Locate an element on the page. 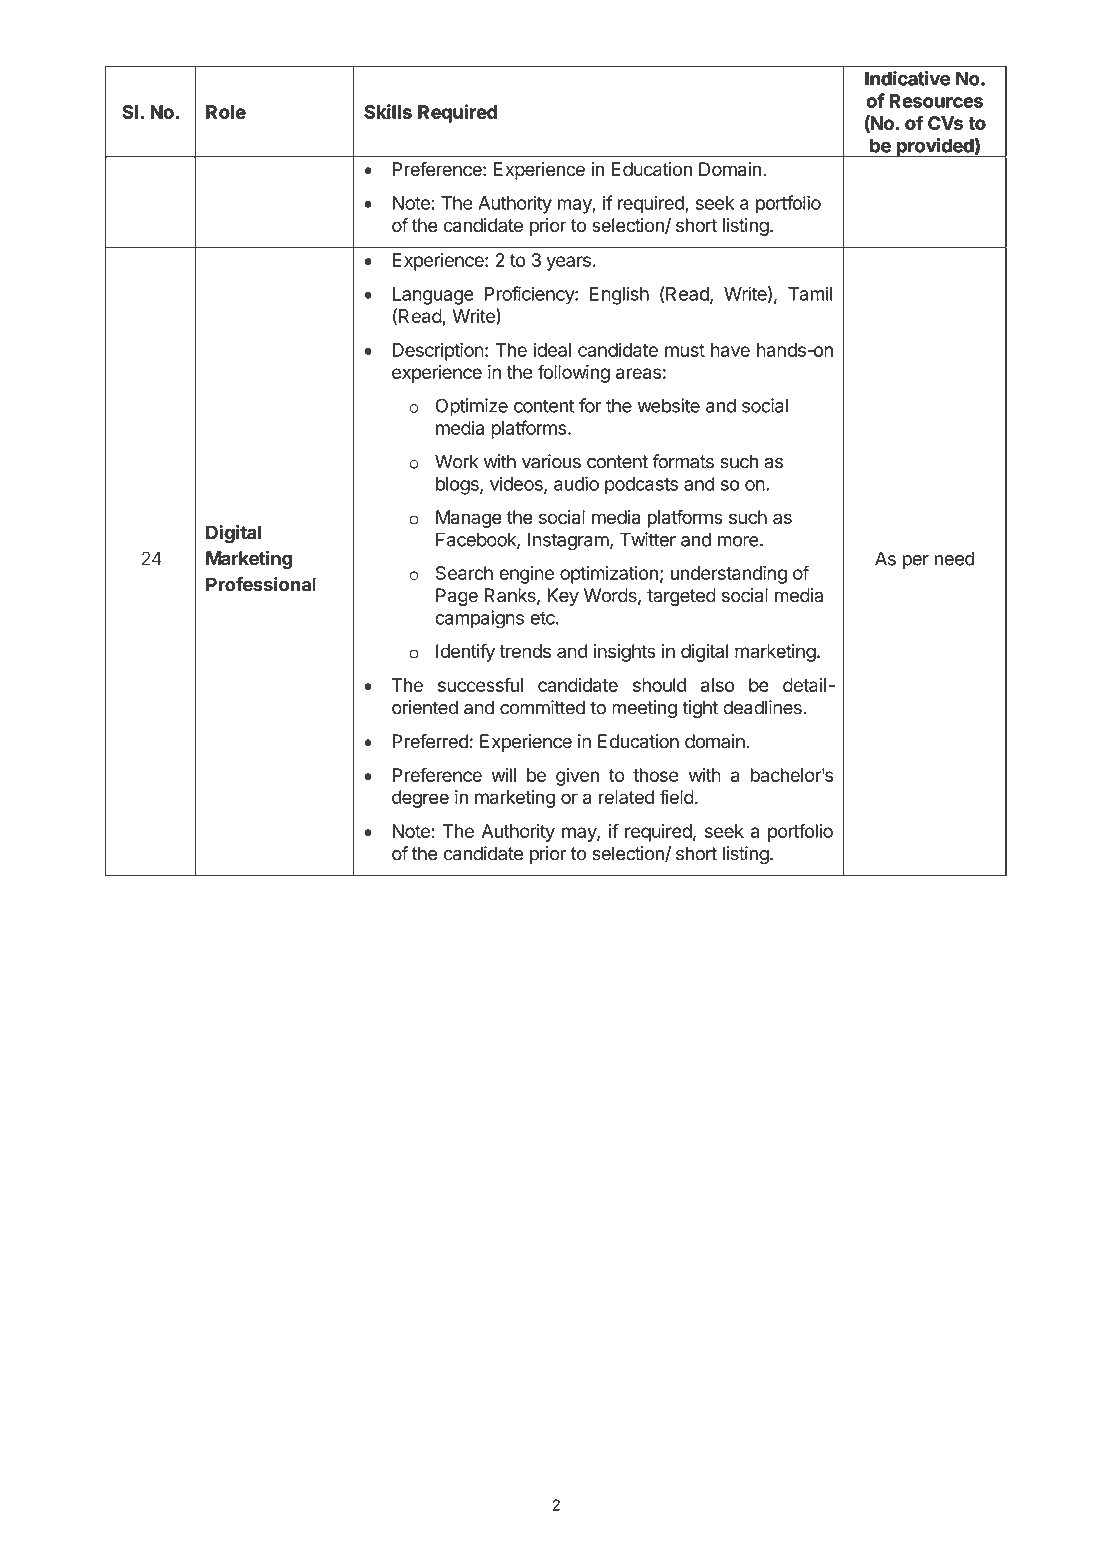 The height and width of the document is (1566, 1107). Skills is located at coordinates (388, 111).
